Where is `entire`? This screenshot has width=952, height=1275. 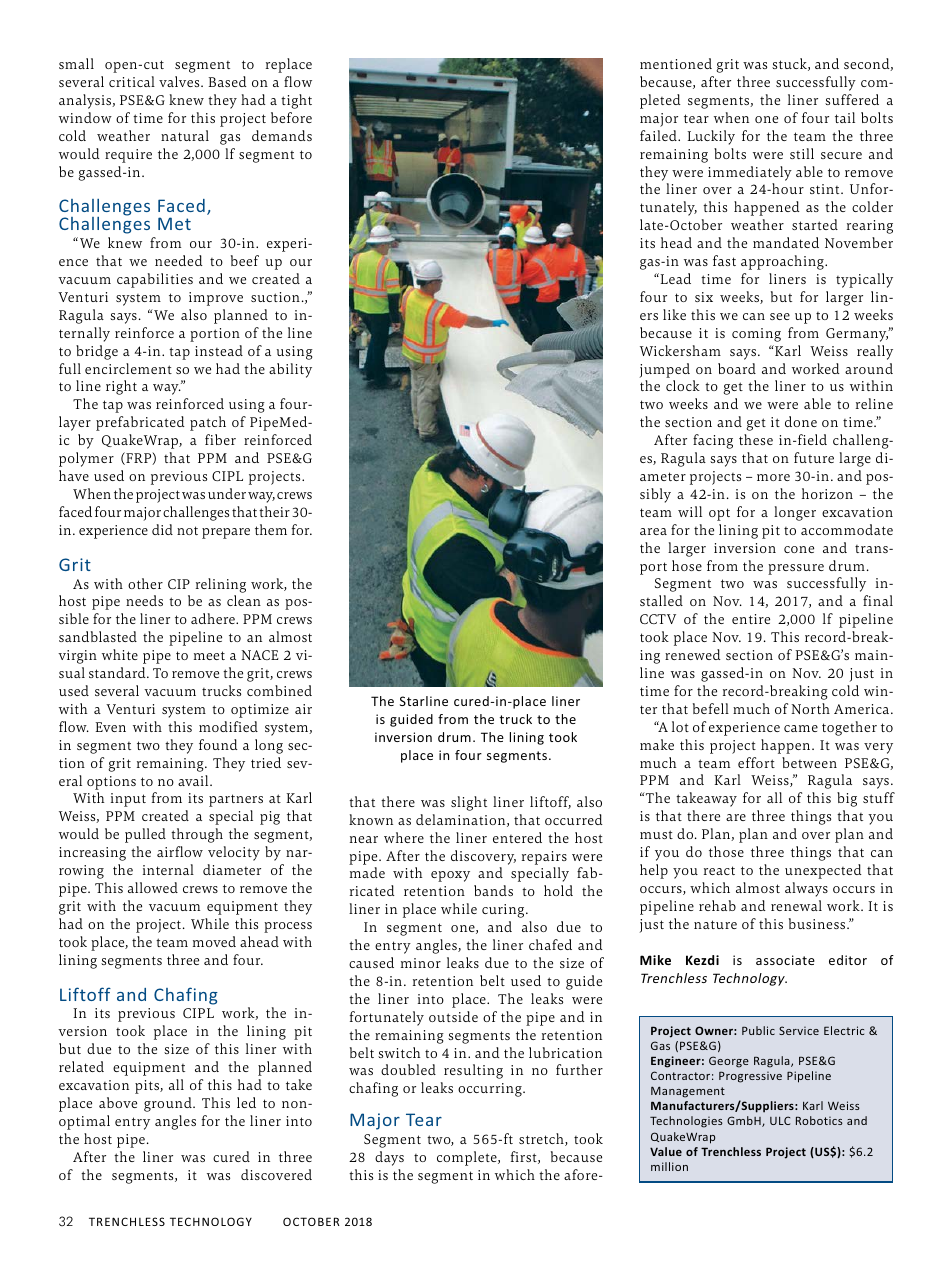 entire is located at coordinates (751, 619).
